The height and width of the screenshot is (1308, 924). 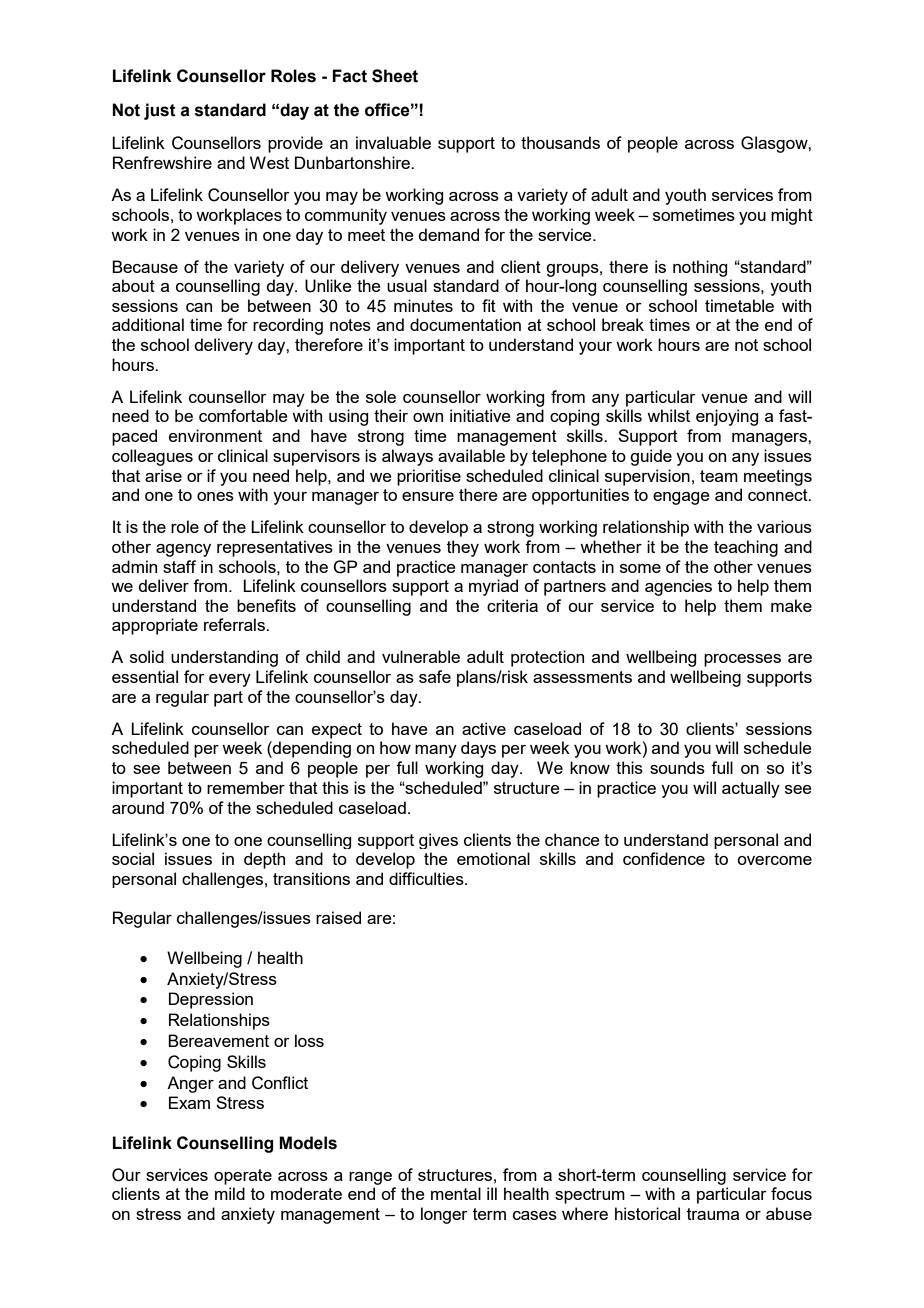 I want to click on just, so click(x=160, y=111).
